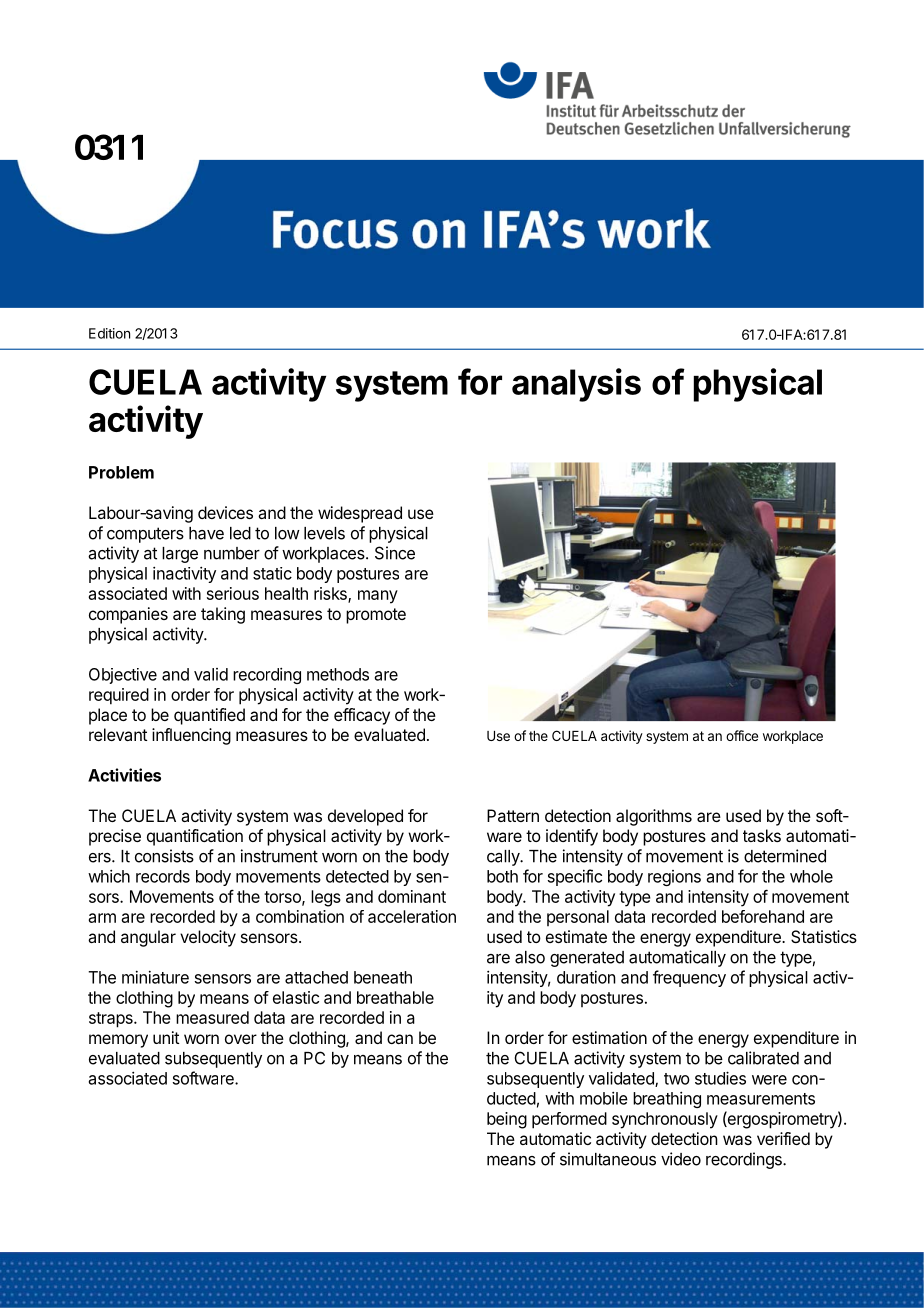  What do you see at coordinates (166, 1037) in the screenshot?
I see `unit` at bounding box center [166, 1037].
